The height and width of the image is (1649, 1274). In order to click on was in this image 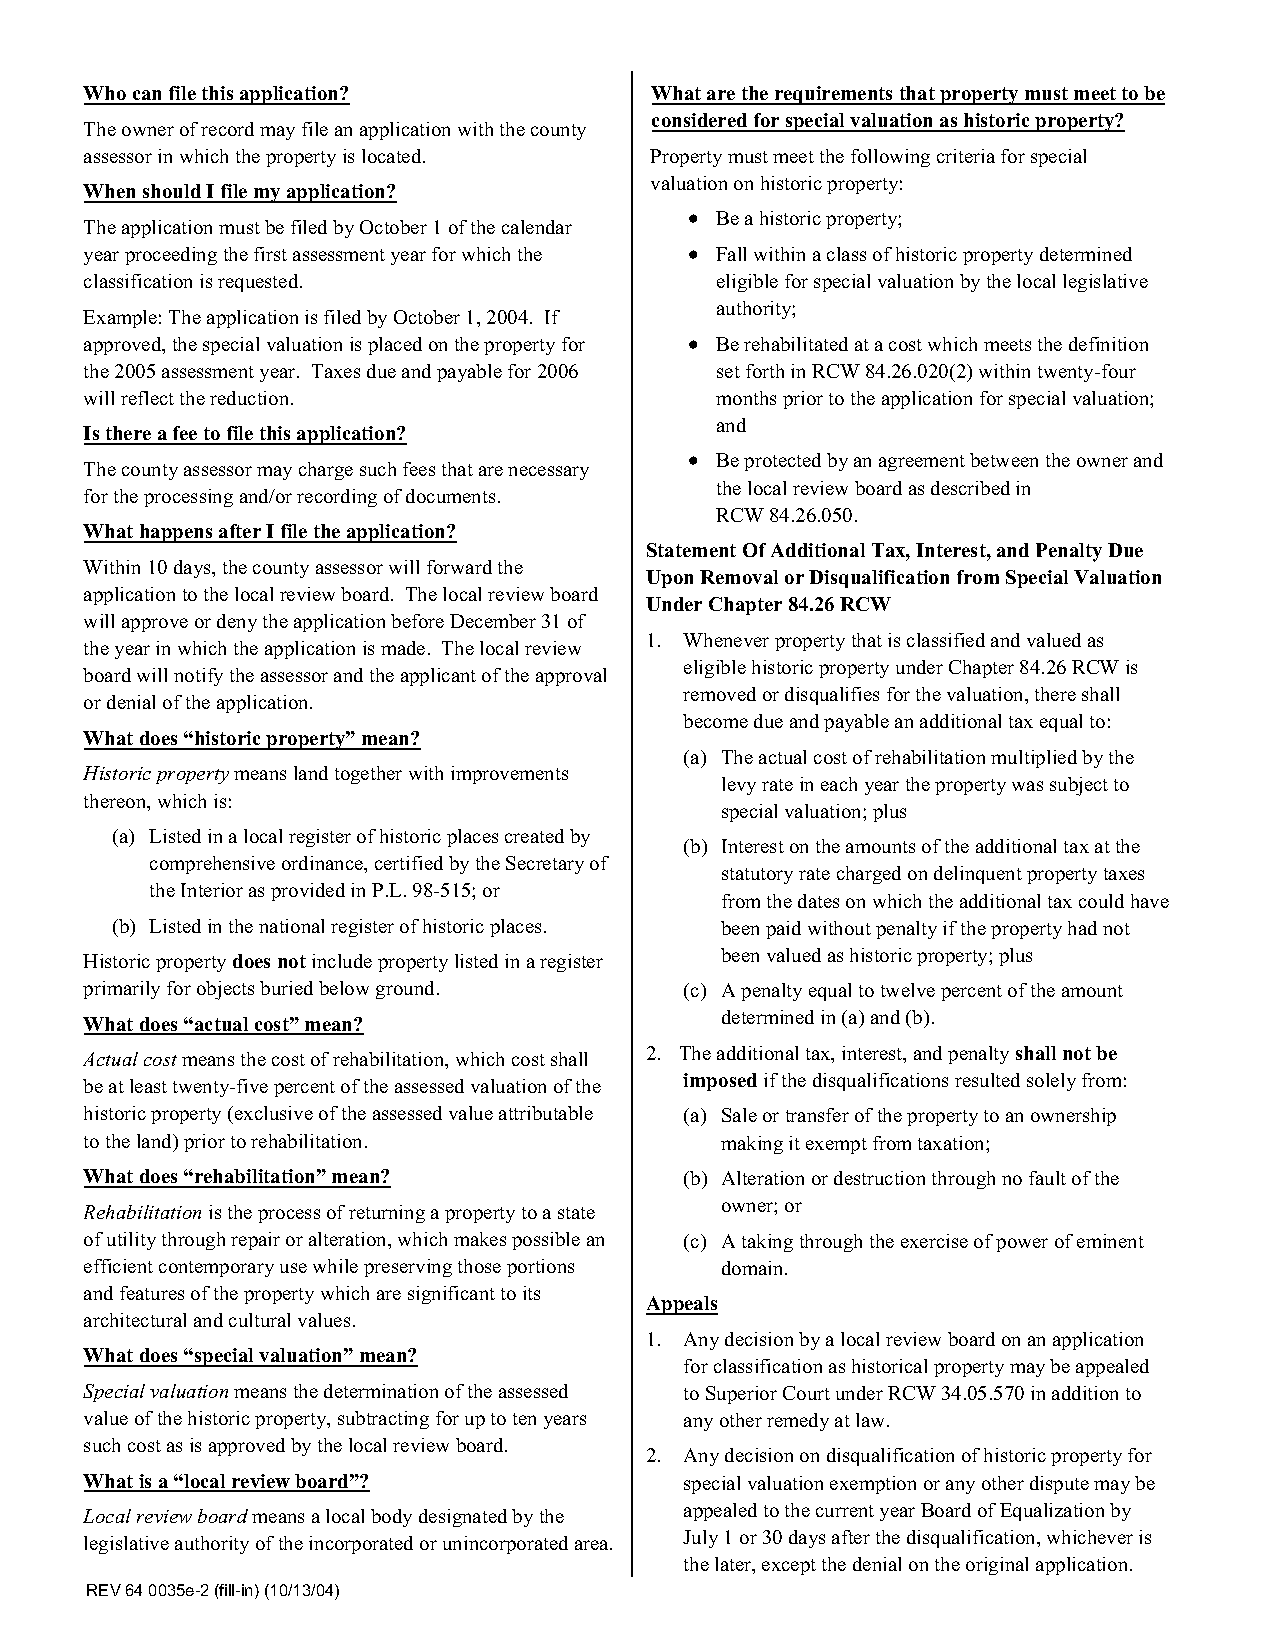, I will do `click(1027, 786)`.
